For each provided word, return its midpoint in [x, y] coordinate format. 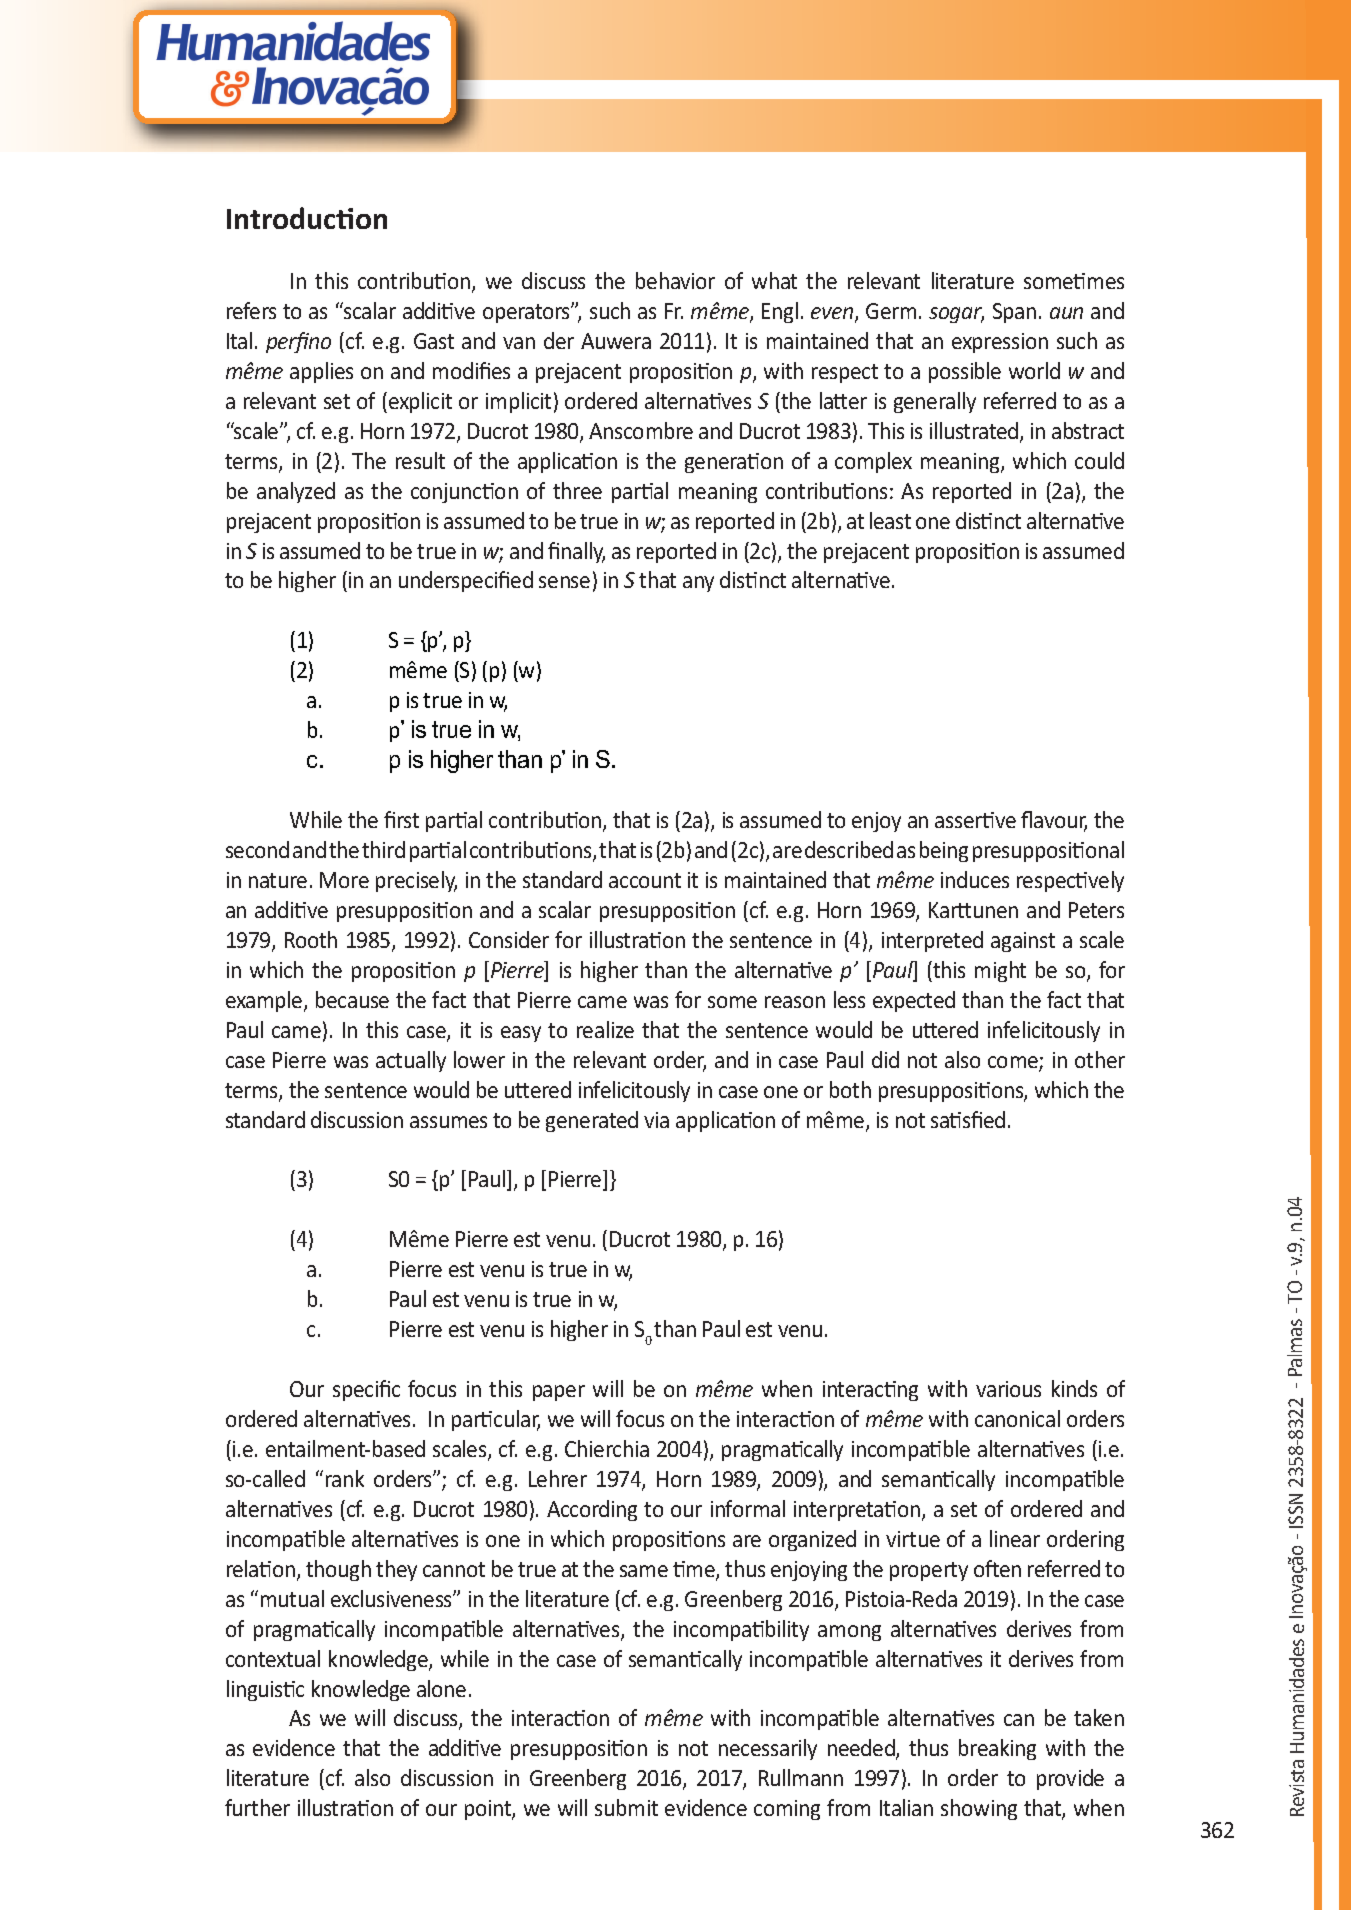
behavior [675, 280]
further [257, 1807]
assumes [448, 1122]
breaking [997, 1749]
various [1008, 1389]
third [383, 849]
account [645, 880]
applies [321, 372]
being [944, 851]
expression [1000, 343]
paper [559, 1393]
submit [626, 1807]
